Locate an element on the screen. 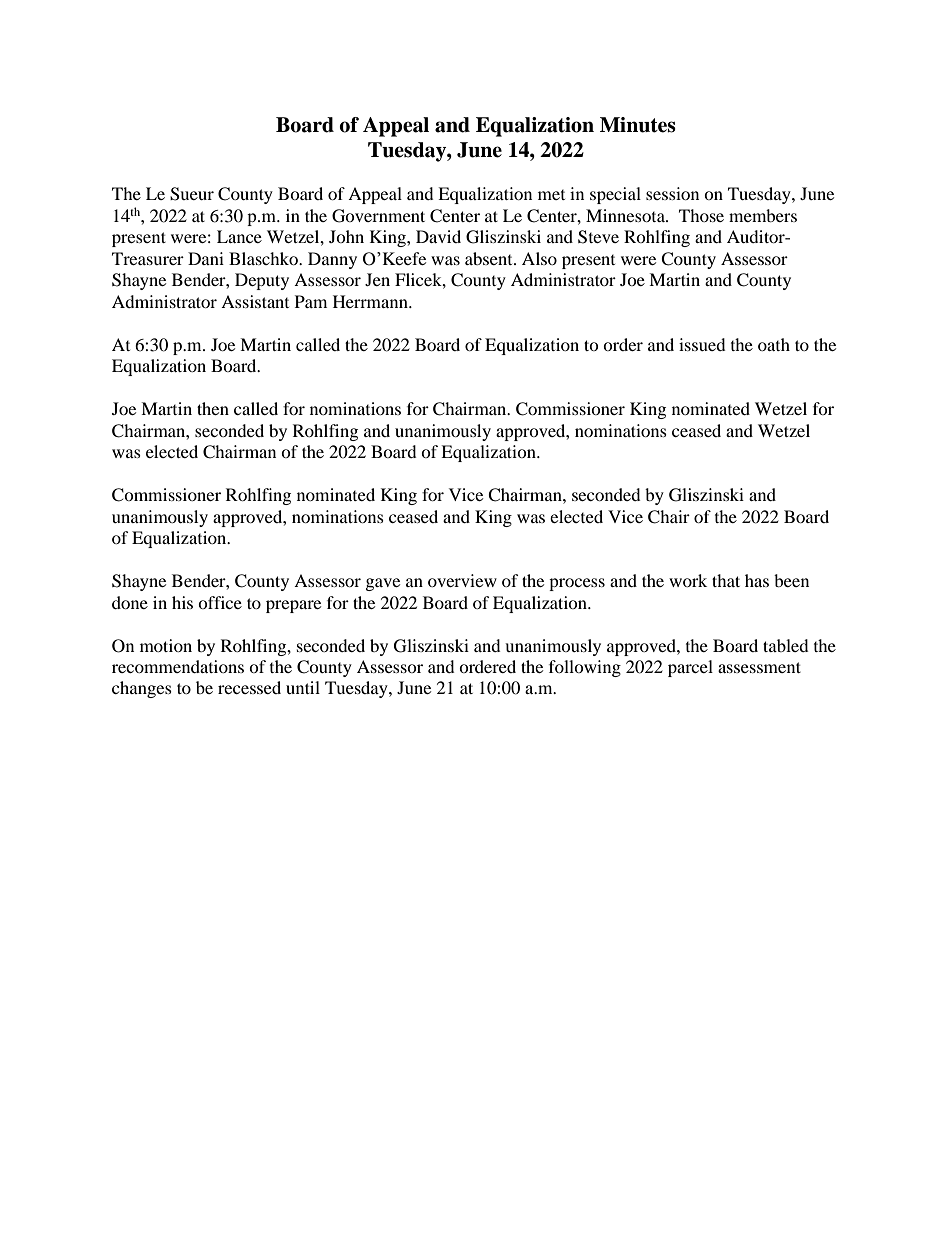 The width and height of the screenshot is (952, 1233). absent is located at coordinates (490, 258).
